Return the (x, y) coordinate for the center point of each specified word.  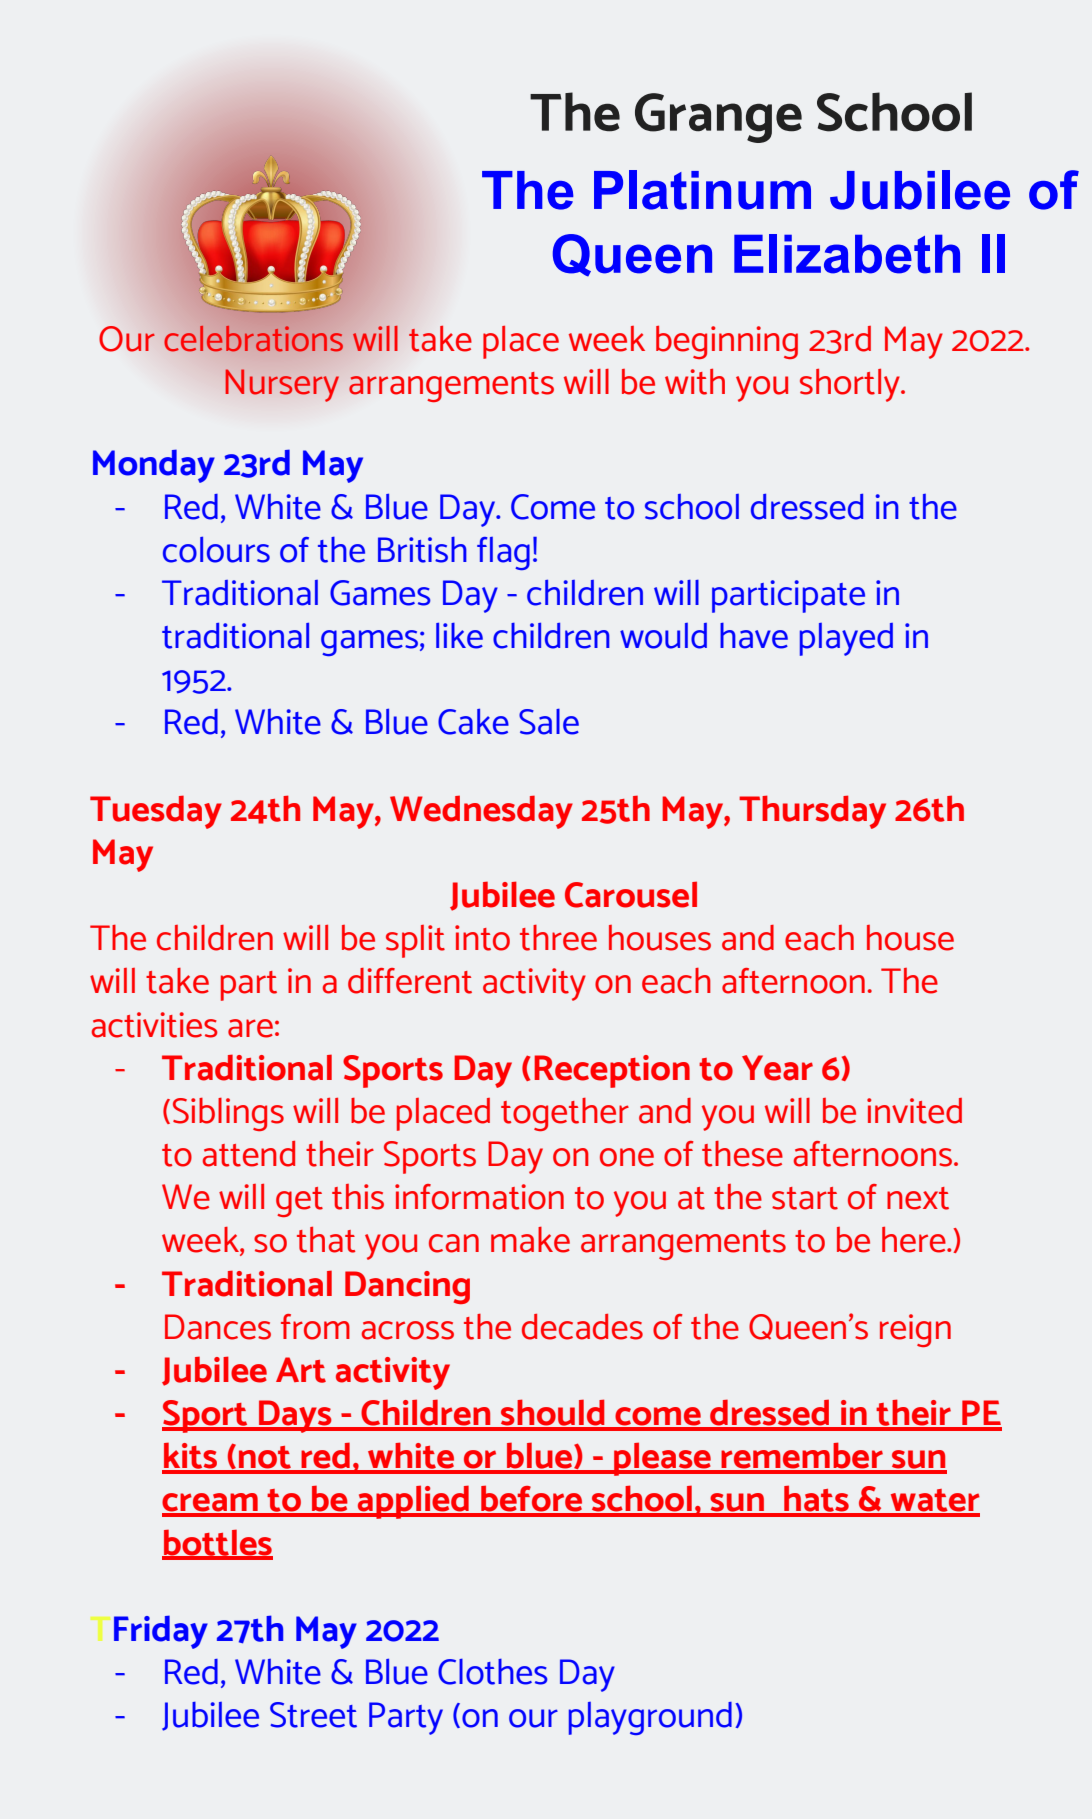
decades (582, 1327)
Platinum (702, 190)
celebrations (254, 339)
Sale (549, 722)
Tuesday (156, 812)
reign (915, 1330)
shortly (851, 385)
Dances (218, 1327)
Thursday (812, 812)
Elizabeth (847, 254)
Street (313, 1715)
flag (503, 553)
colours (216, 550)
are (250, 1028)
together (565, 1114)
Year (777, 1068)
